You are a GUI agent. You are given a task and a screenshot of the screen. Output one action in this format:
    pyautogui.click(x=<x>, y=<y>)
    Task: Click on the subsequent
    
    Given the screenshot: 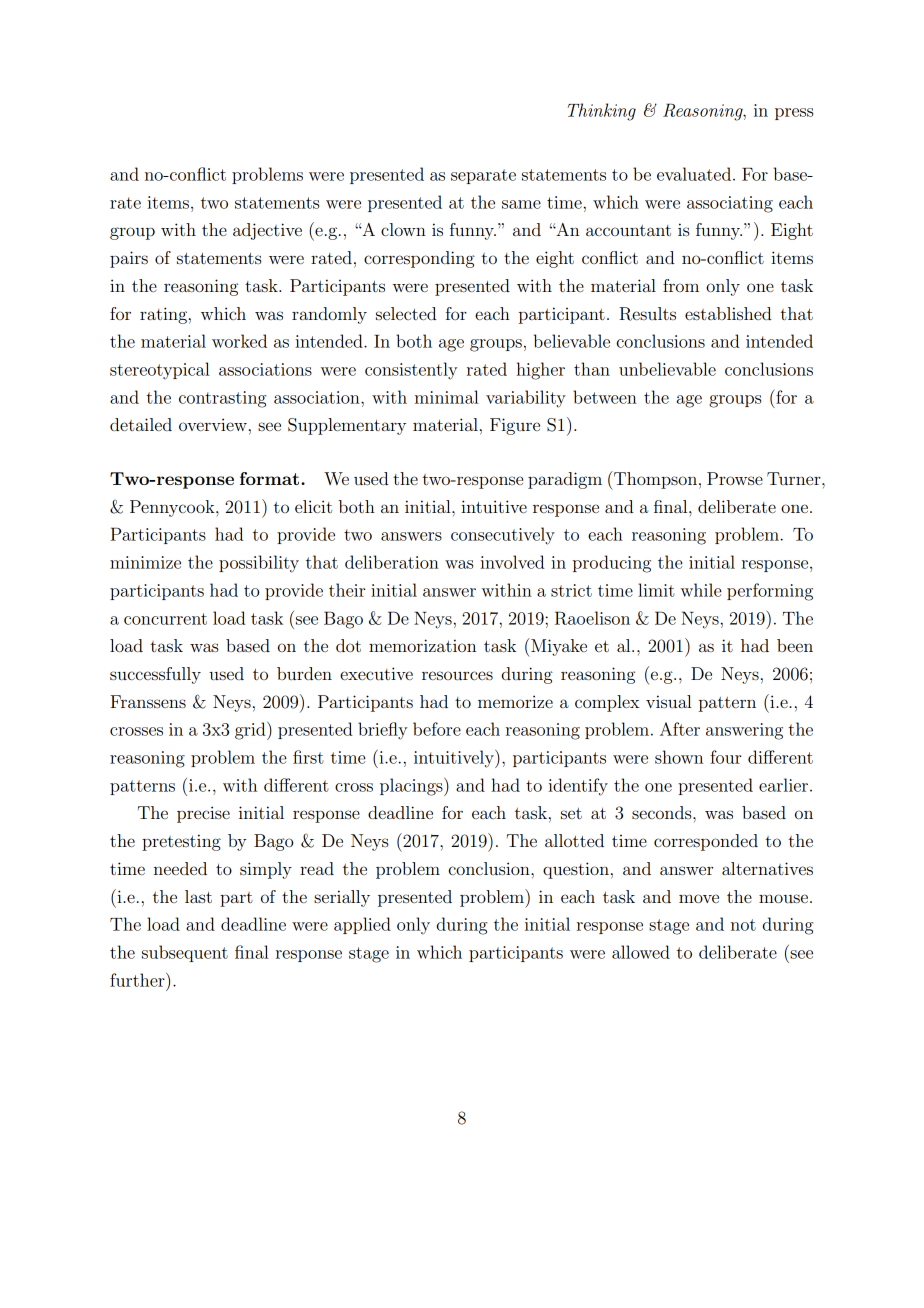 What is the action you would take?
    pyautogui.click(x=185, y=953)
